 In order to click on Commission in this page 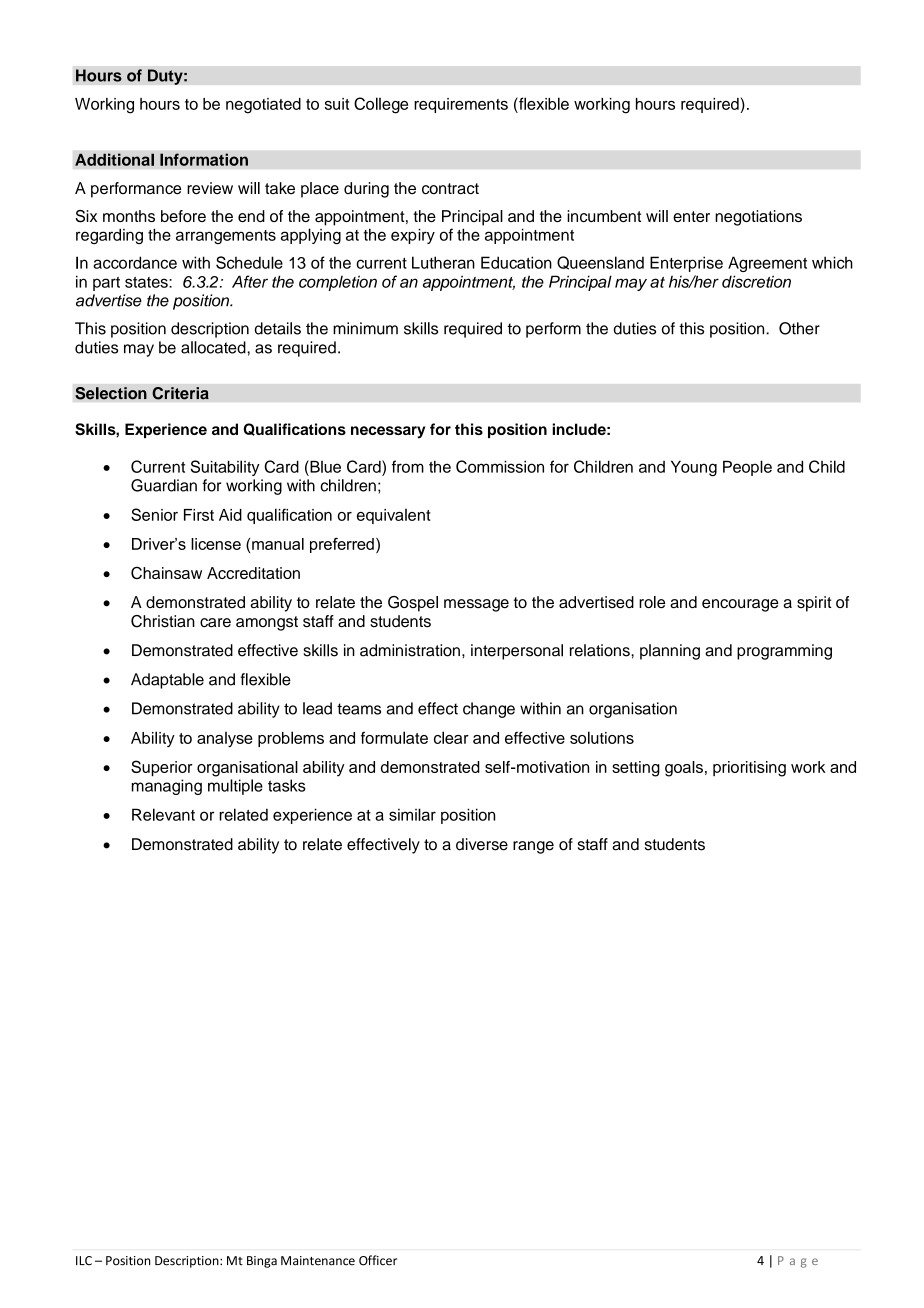, I will do `click(500, 466)`.
